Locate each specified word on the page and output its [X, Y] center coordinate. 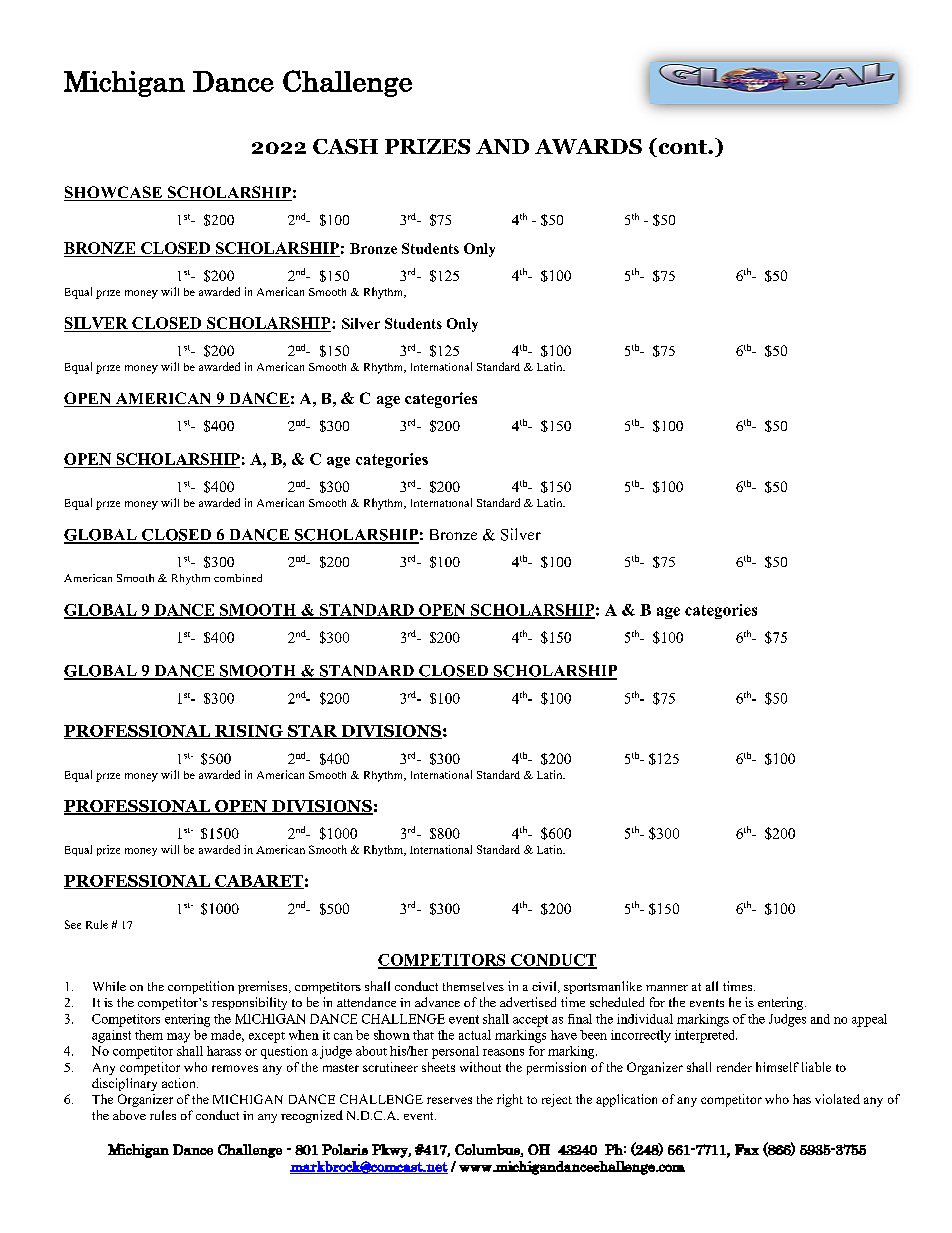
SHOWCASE [114, 193]
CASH [345, 146]
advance [437, 1002]
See [73, 924]
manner [667, 988]
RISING [249, 732]
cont [682, 147]
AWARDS [588, 146]
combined [238, 578]
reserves [449, 1100]
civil [545, 987]
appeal [869, 1020]
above [129, 1115]
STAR [312, 732]
